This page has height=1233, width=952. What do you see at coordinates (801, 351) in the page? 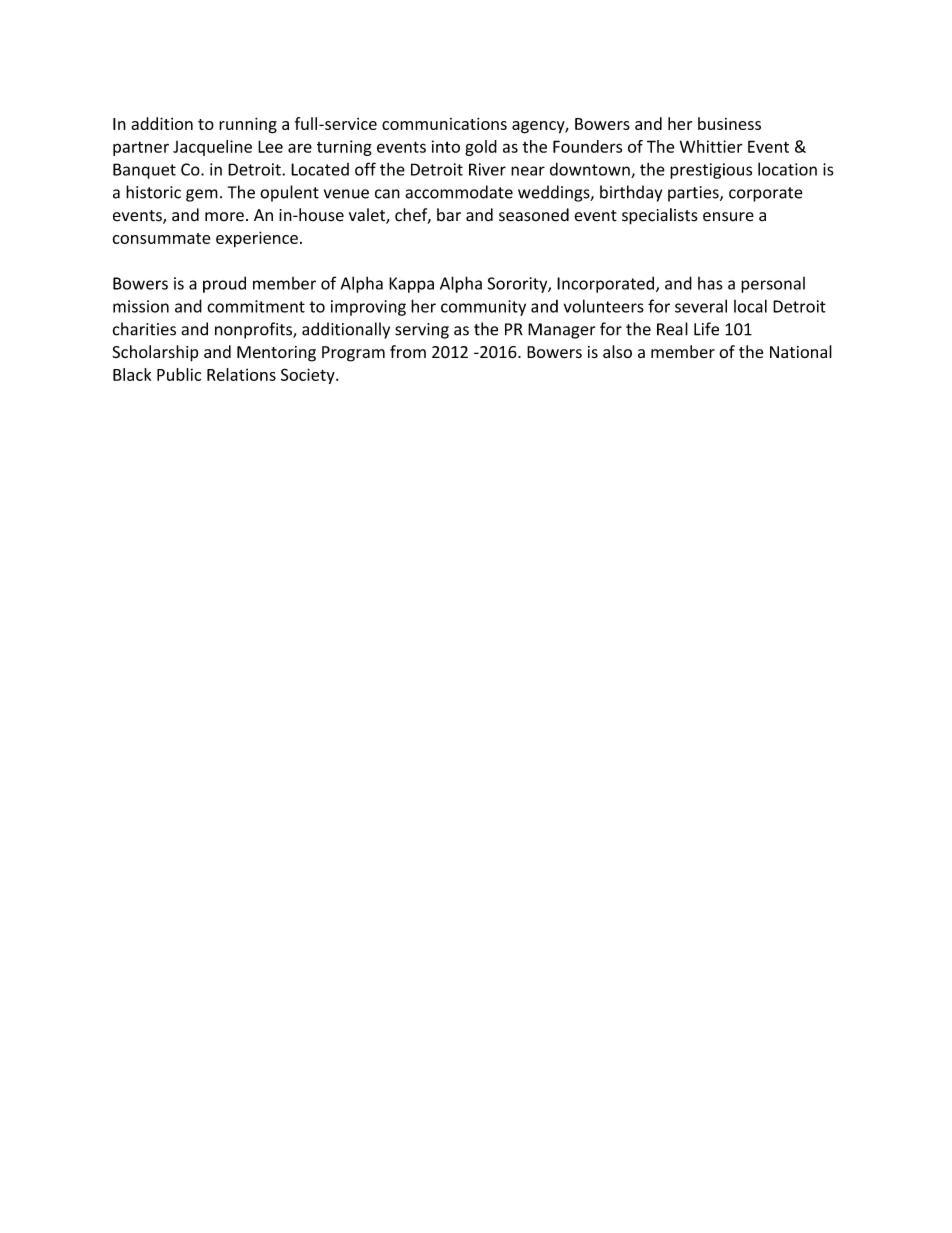
I see `National` at bounding box center [801, 351].
